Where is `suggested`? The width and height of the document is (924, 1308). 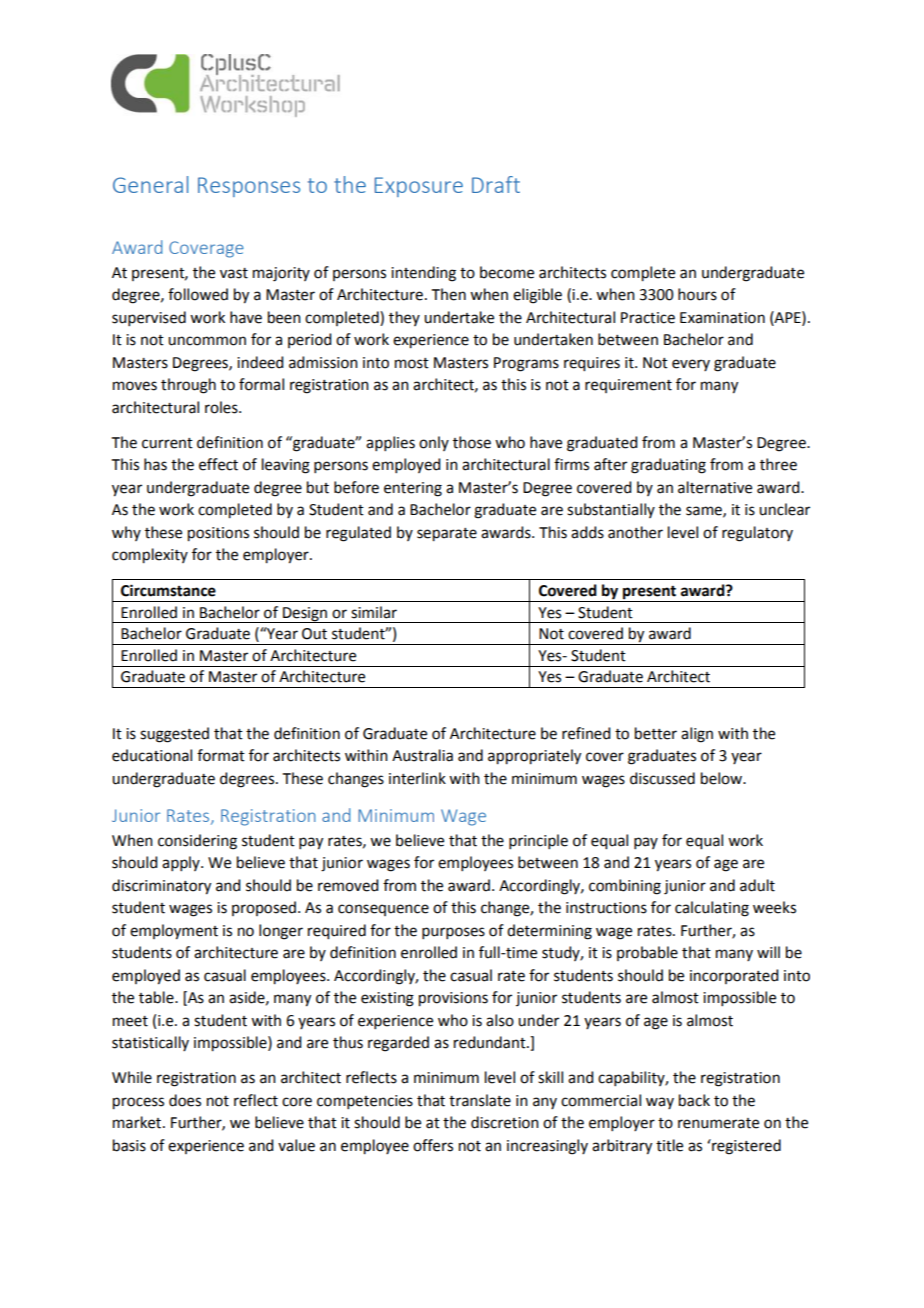 suggested is located at coordinates (174, 735).
